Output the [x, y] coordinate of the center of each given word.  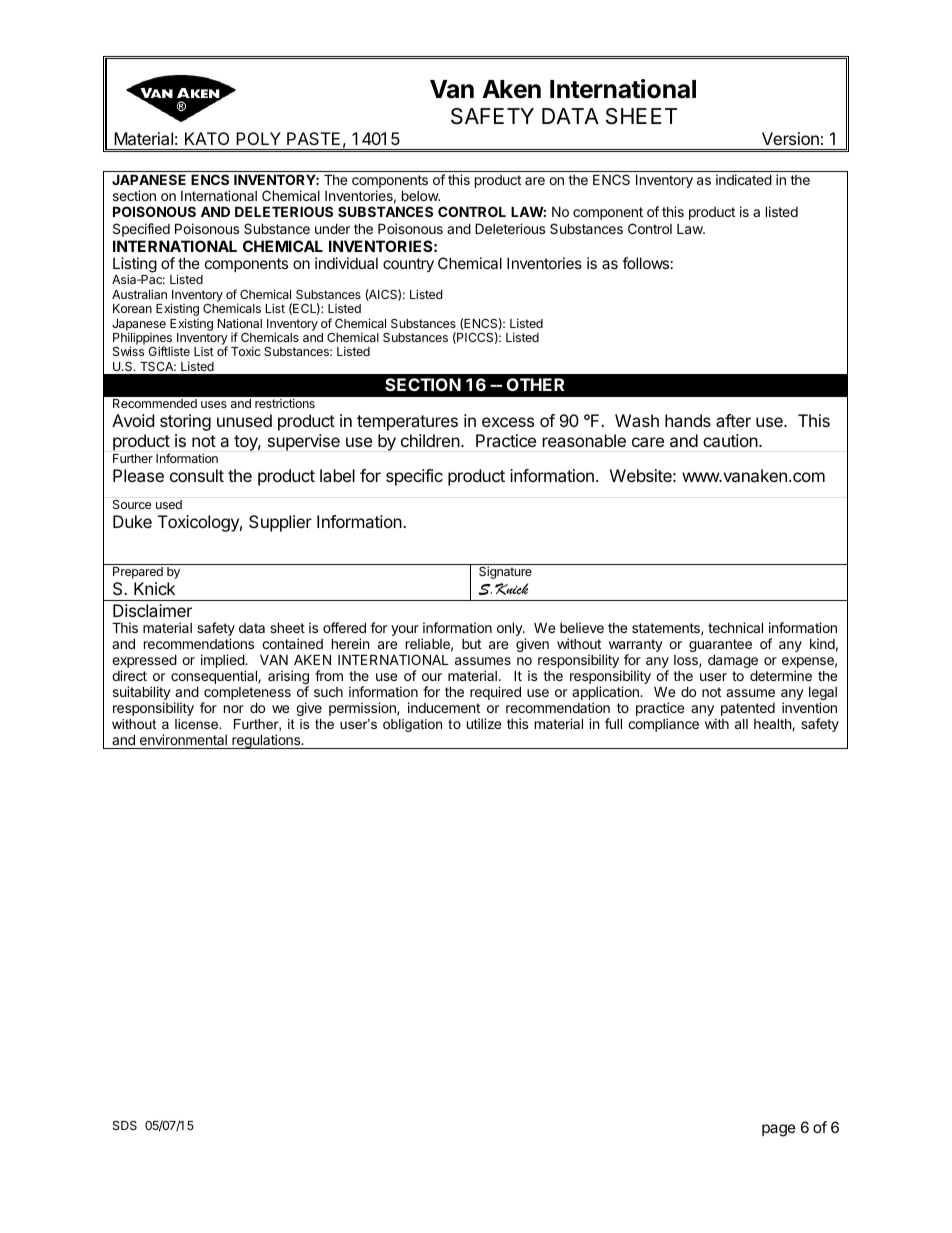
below [421, 195]
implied [223, 662]
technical [735, 627]
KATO [207, 138]
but [471, 644]
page [779, 1130]
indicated [744, 179]
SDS [125, 1125]
